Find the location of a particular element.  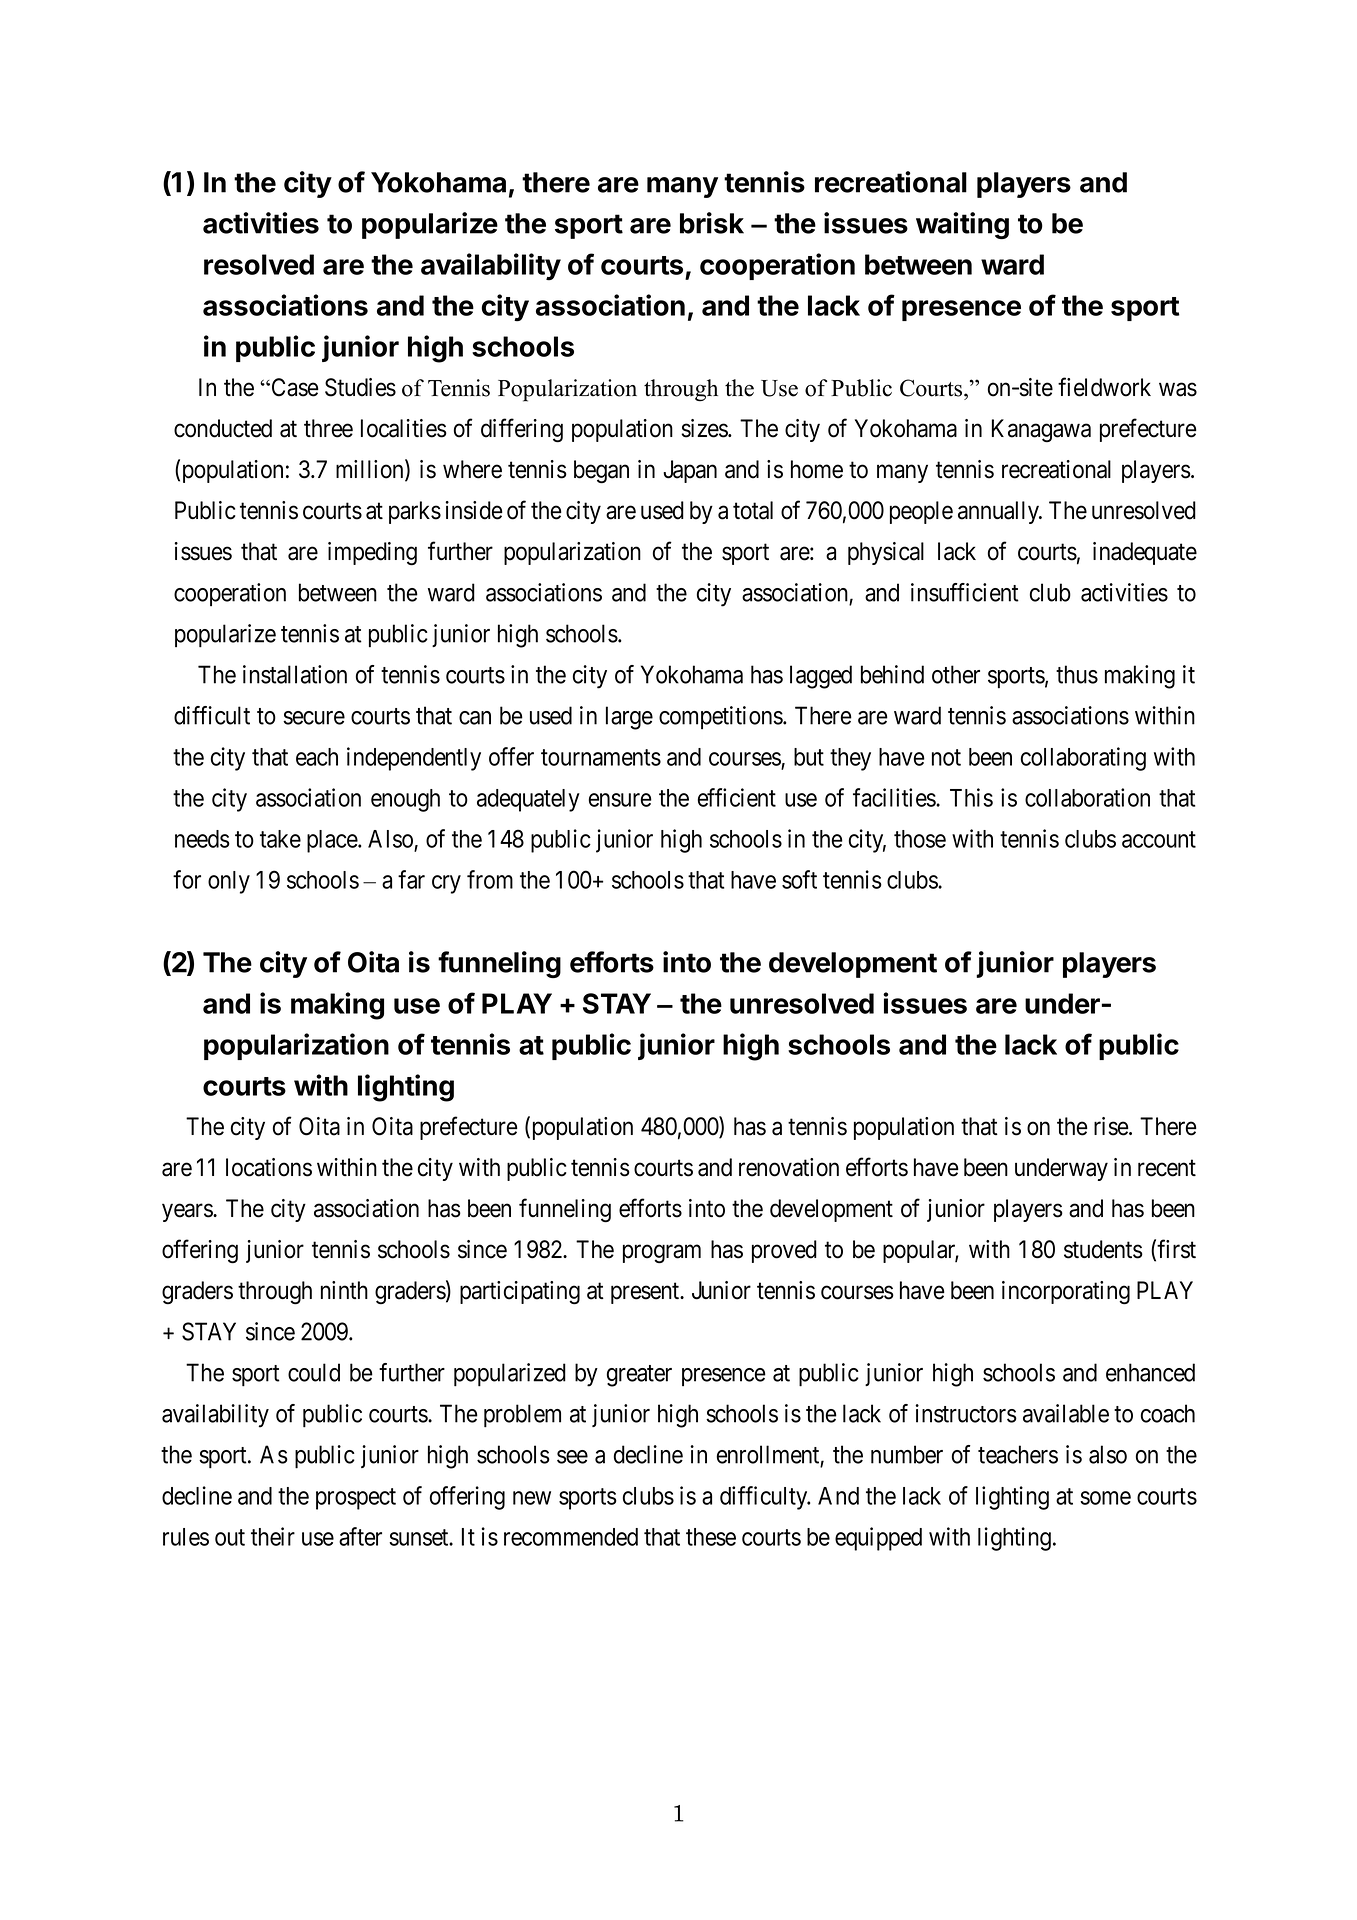

Case is located at coordinates (294, 387).
